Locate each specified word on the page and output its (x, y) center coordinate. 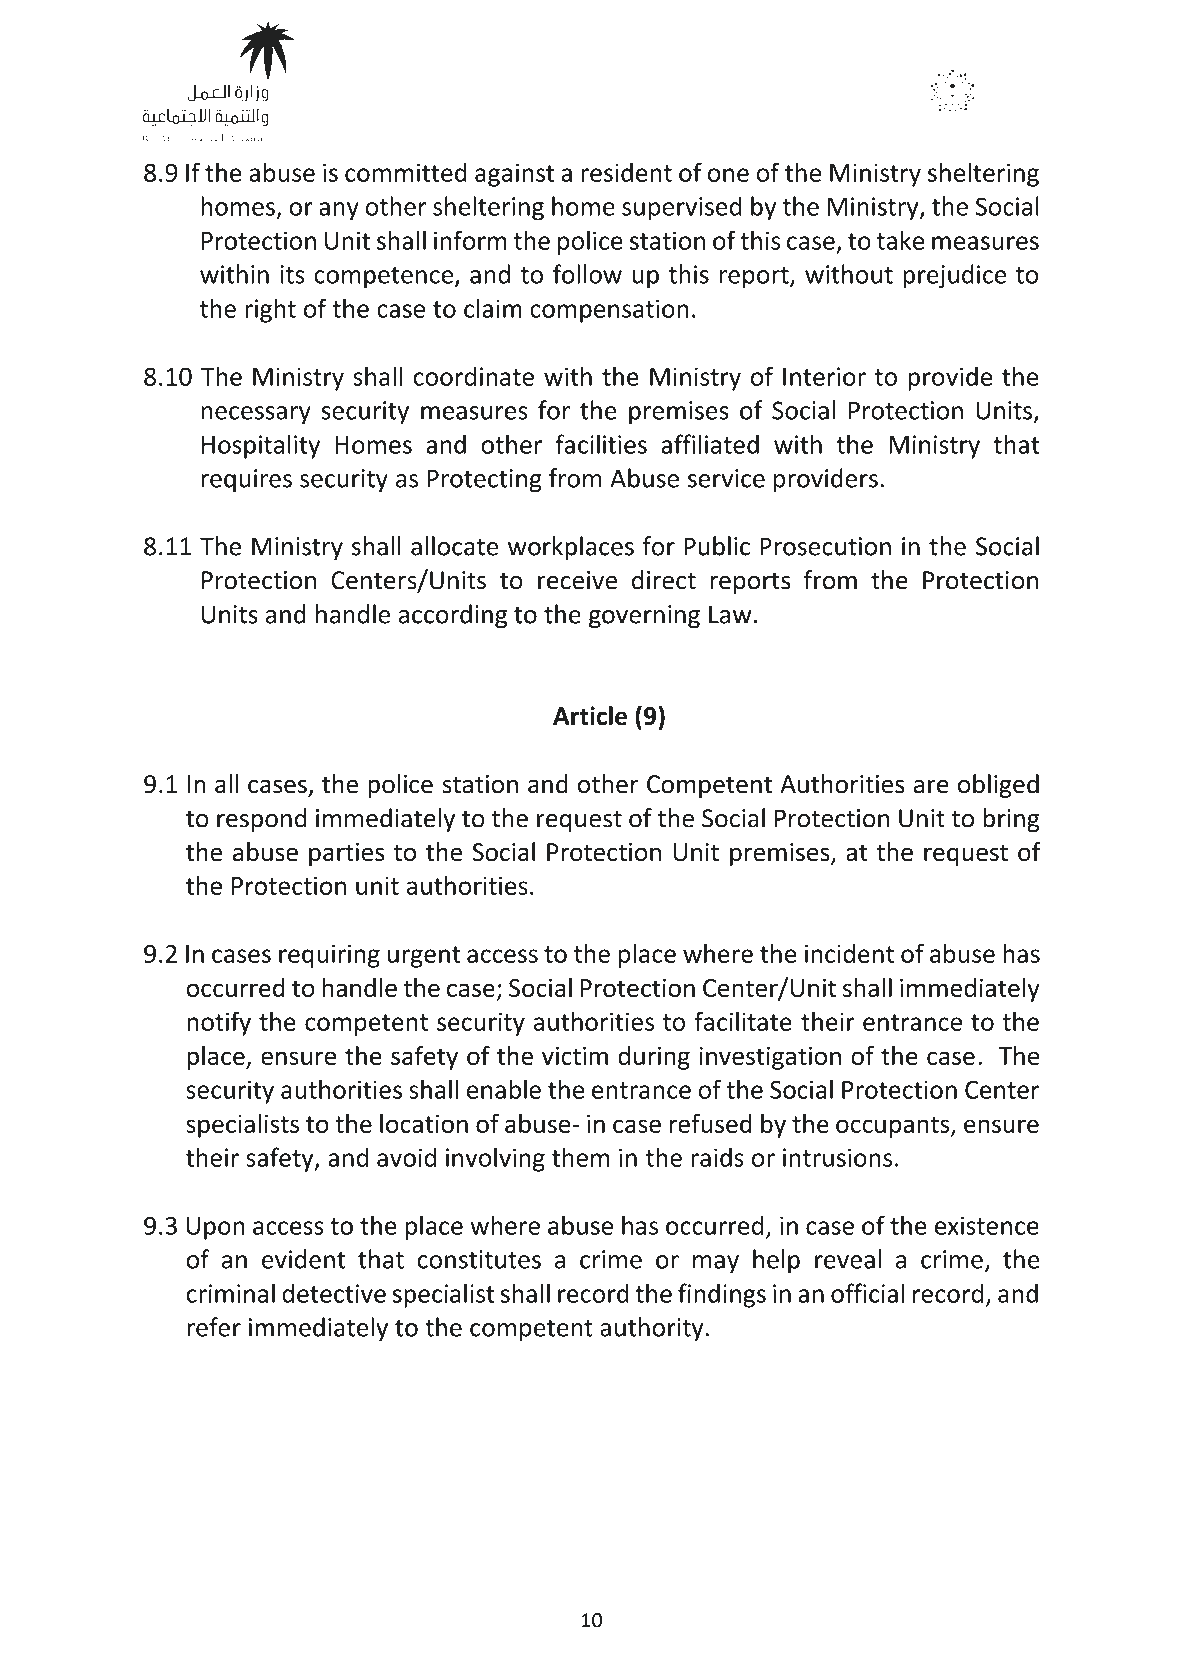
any (339, 211)
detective (334, 1293)
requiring (329, 956)
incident (849, 953)
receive (577, 580)
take (900, 240)
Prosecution (825, 546)
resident (626, 172)
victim (575, 1056)
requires (246, 481)
